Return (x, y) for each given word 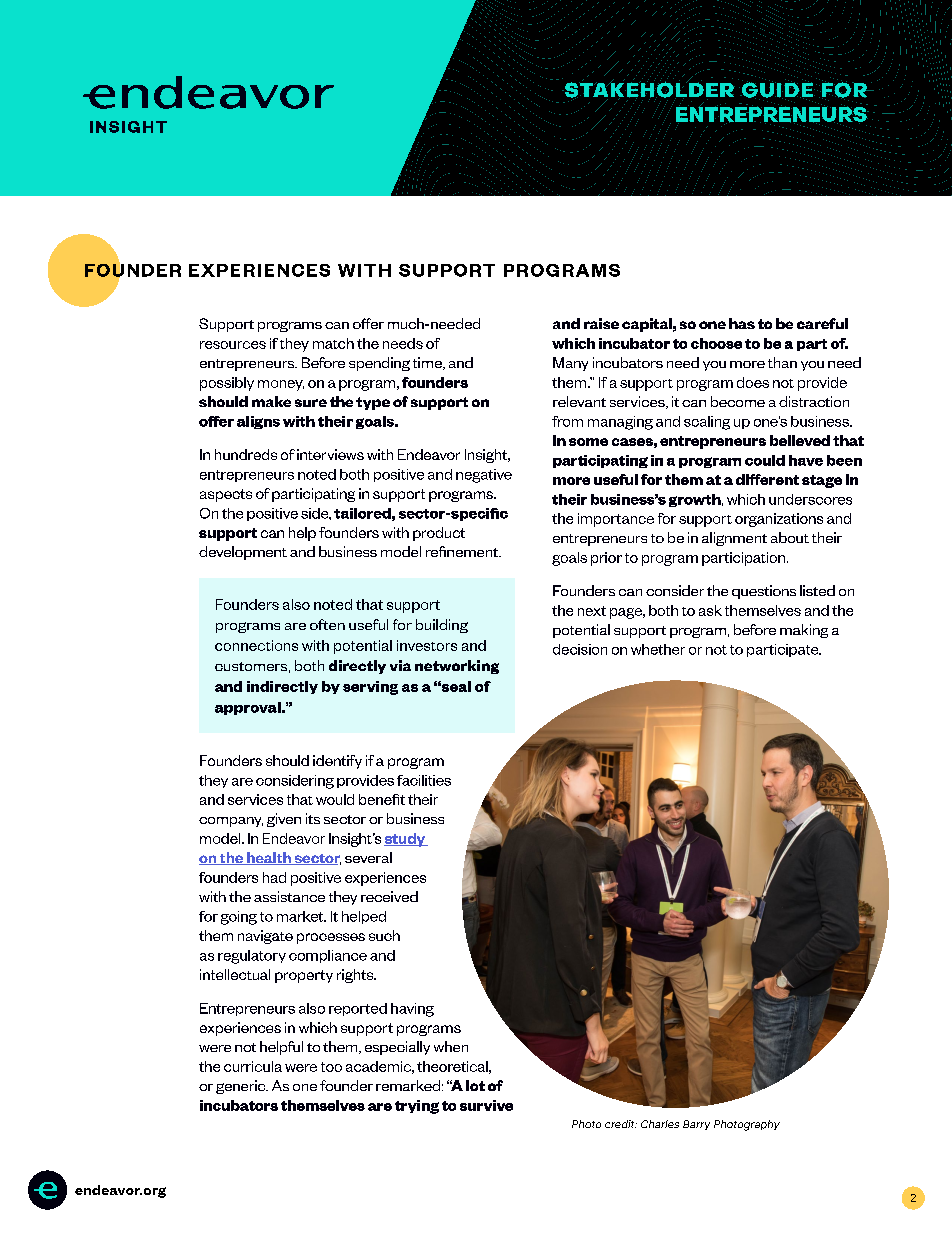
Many (570, 364)
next (592, 611)
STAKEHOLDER (649, 90)
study (406, 840)
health (269, 858)
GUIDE (777, 90)
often (327, 624)
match (333, 343)
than (782, 362)
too (331, 1067)
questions (764, 592)
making (804, 631)
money (281, 385)
